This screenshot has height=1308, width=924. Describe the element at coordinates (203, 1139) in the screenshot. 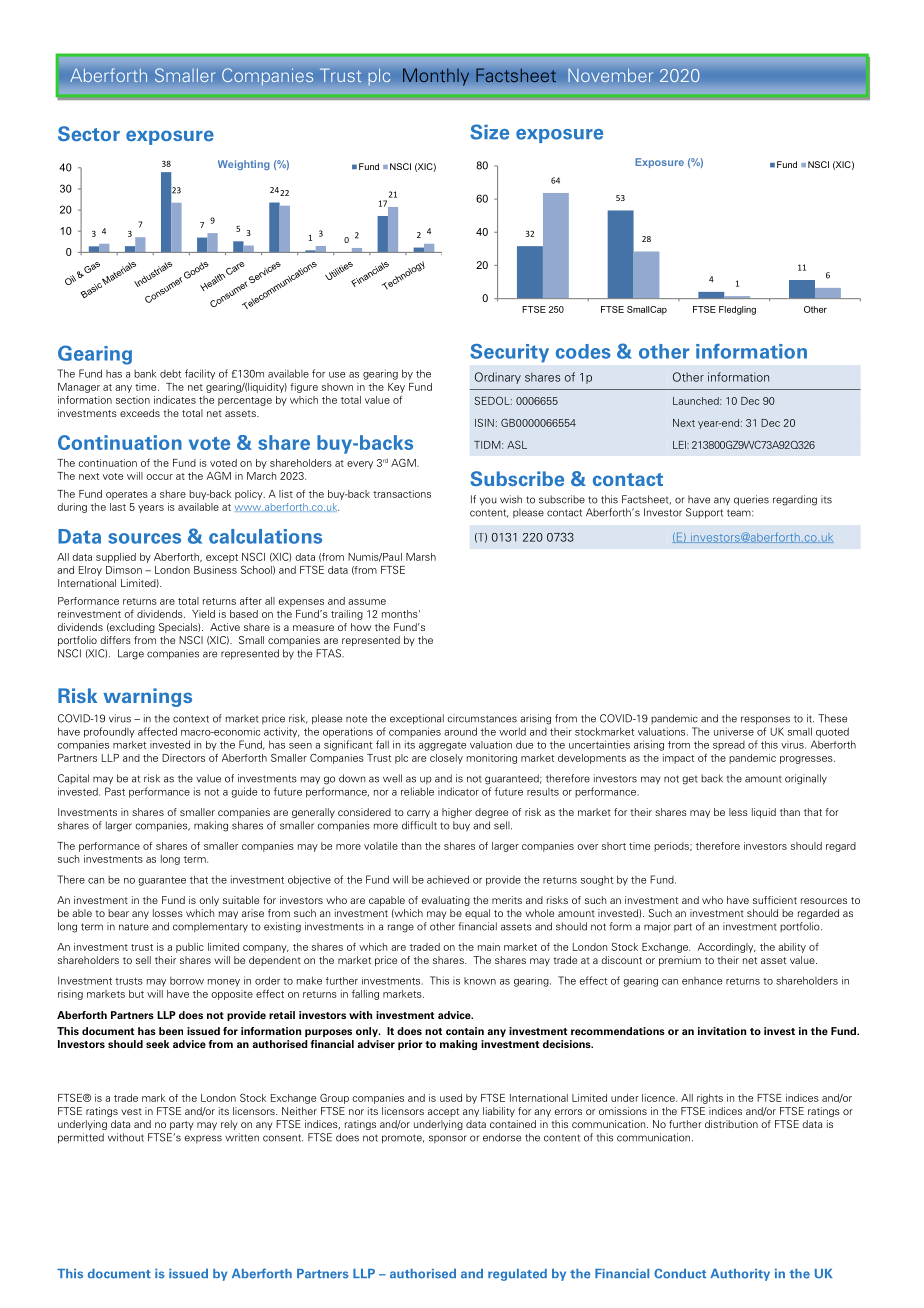

I see `express` at that location.
